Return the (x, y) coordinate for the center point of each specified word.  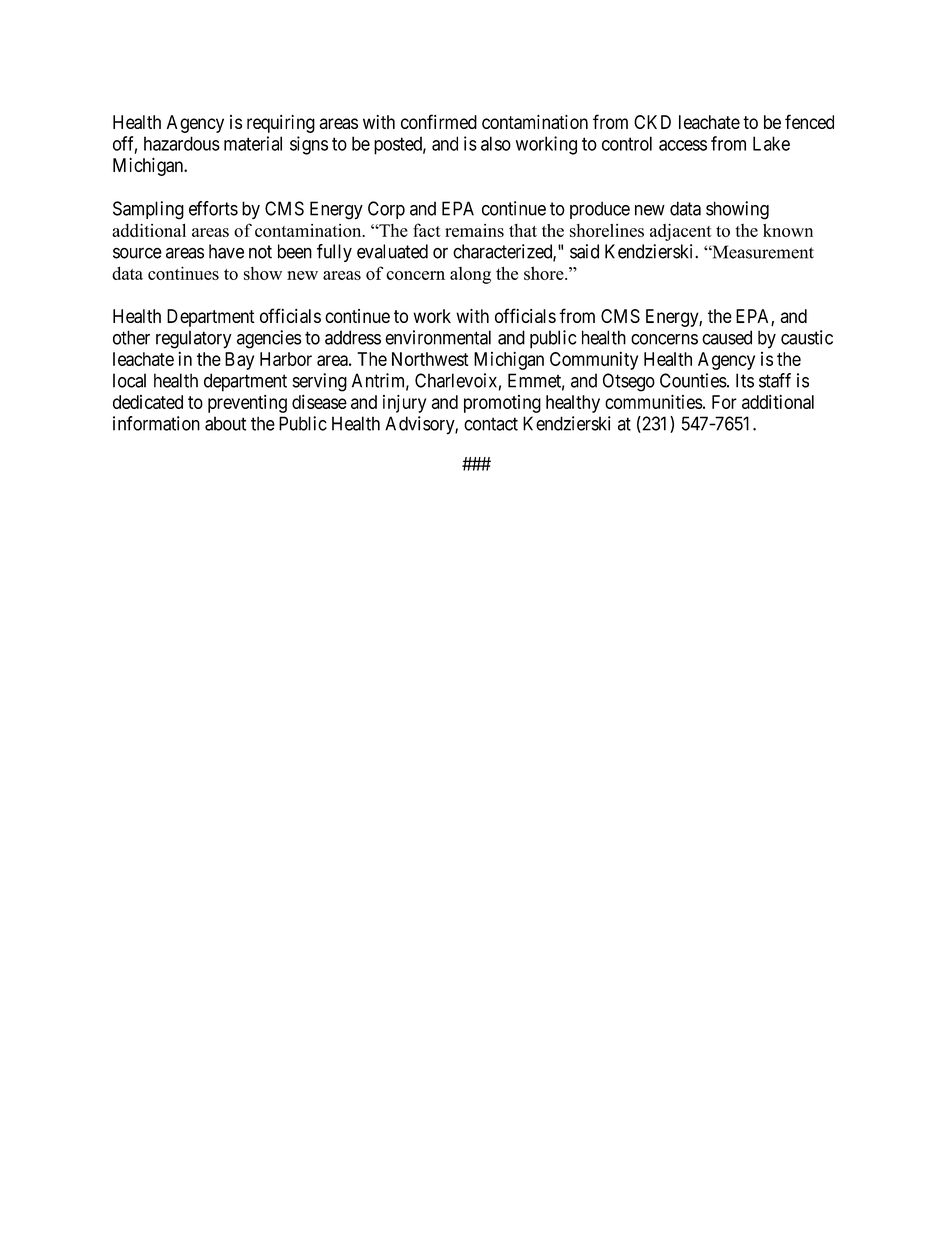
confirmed (439, 121)
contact (491, 424)
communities (654, 402)
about (225, 423)
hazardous (182, 143)
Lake (771, 143)
